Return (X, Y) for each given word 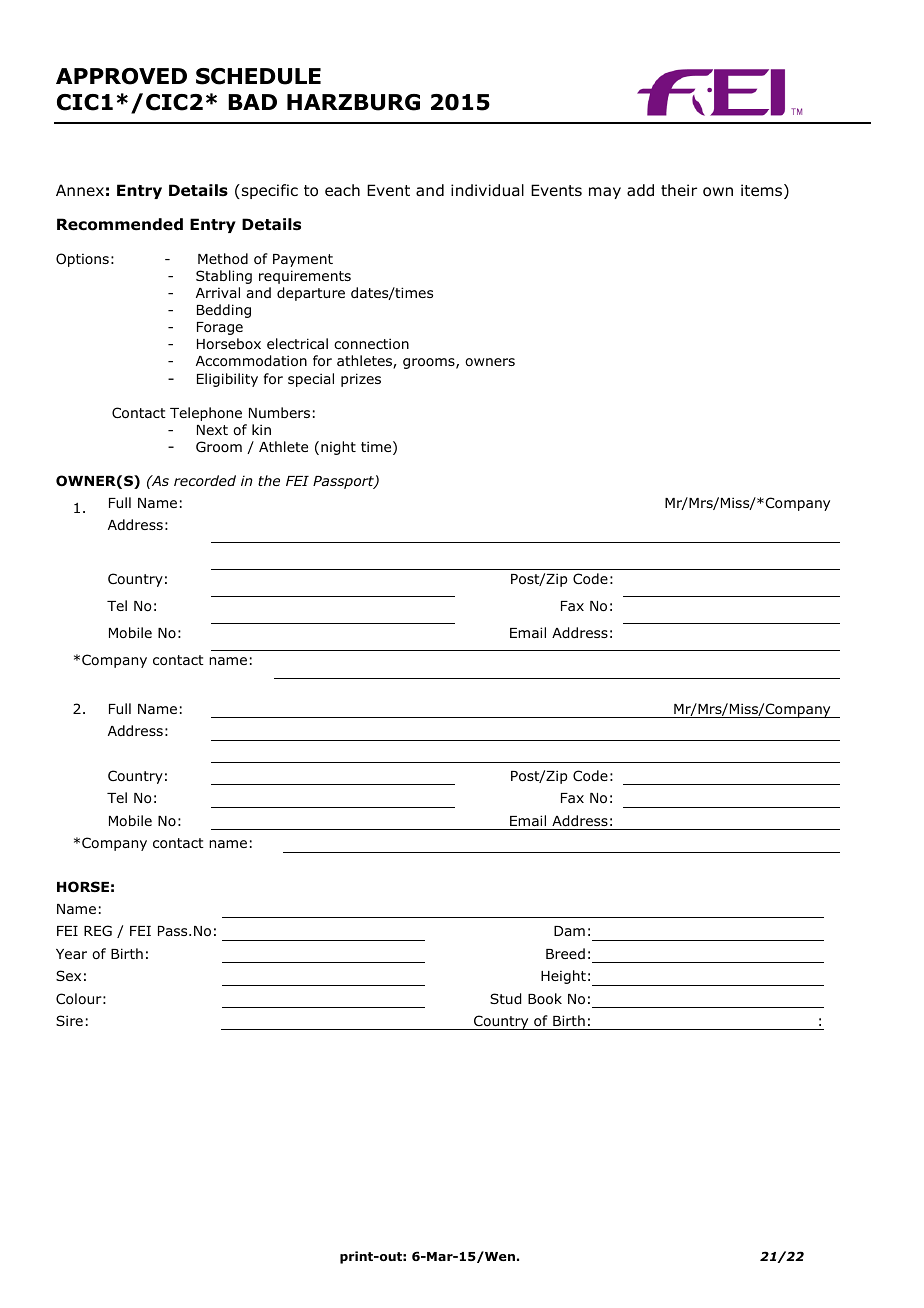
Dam (569, 931)
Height (563, 977)
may (605, 193)
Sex (68, 975)
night (338, 448)
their (679, 190)
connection (371, 344)
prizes (361, 380)
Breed (565, 953)
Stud (505, 999)
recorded (205, 480)
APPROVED (121, 76)
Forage (220, 328)
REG (98, 930)
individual (487, 190)
